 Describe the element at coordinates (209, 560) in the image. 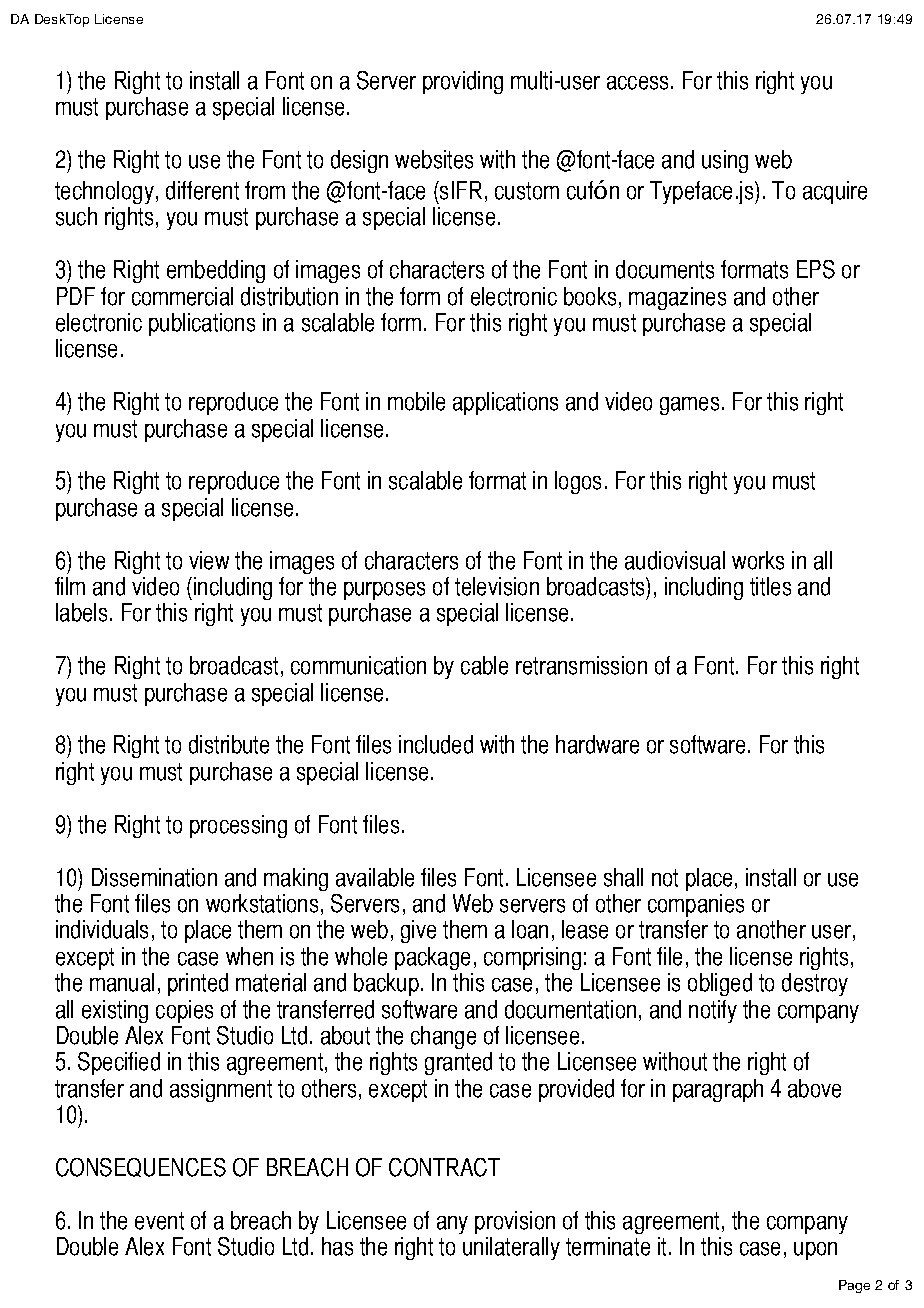

I see `view` at that location.
